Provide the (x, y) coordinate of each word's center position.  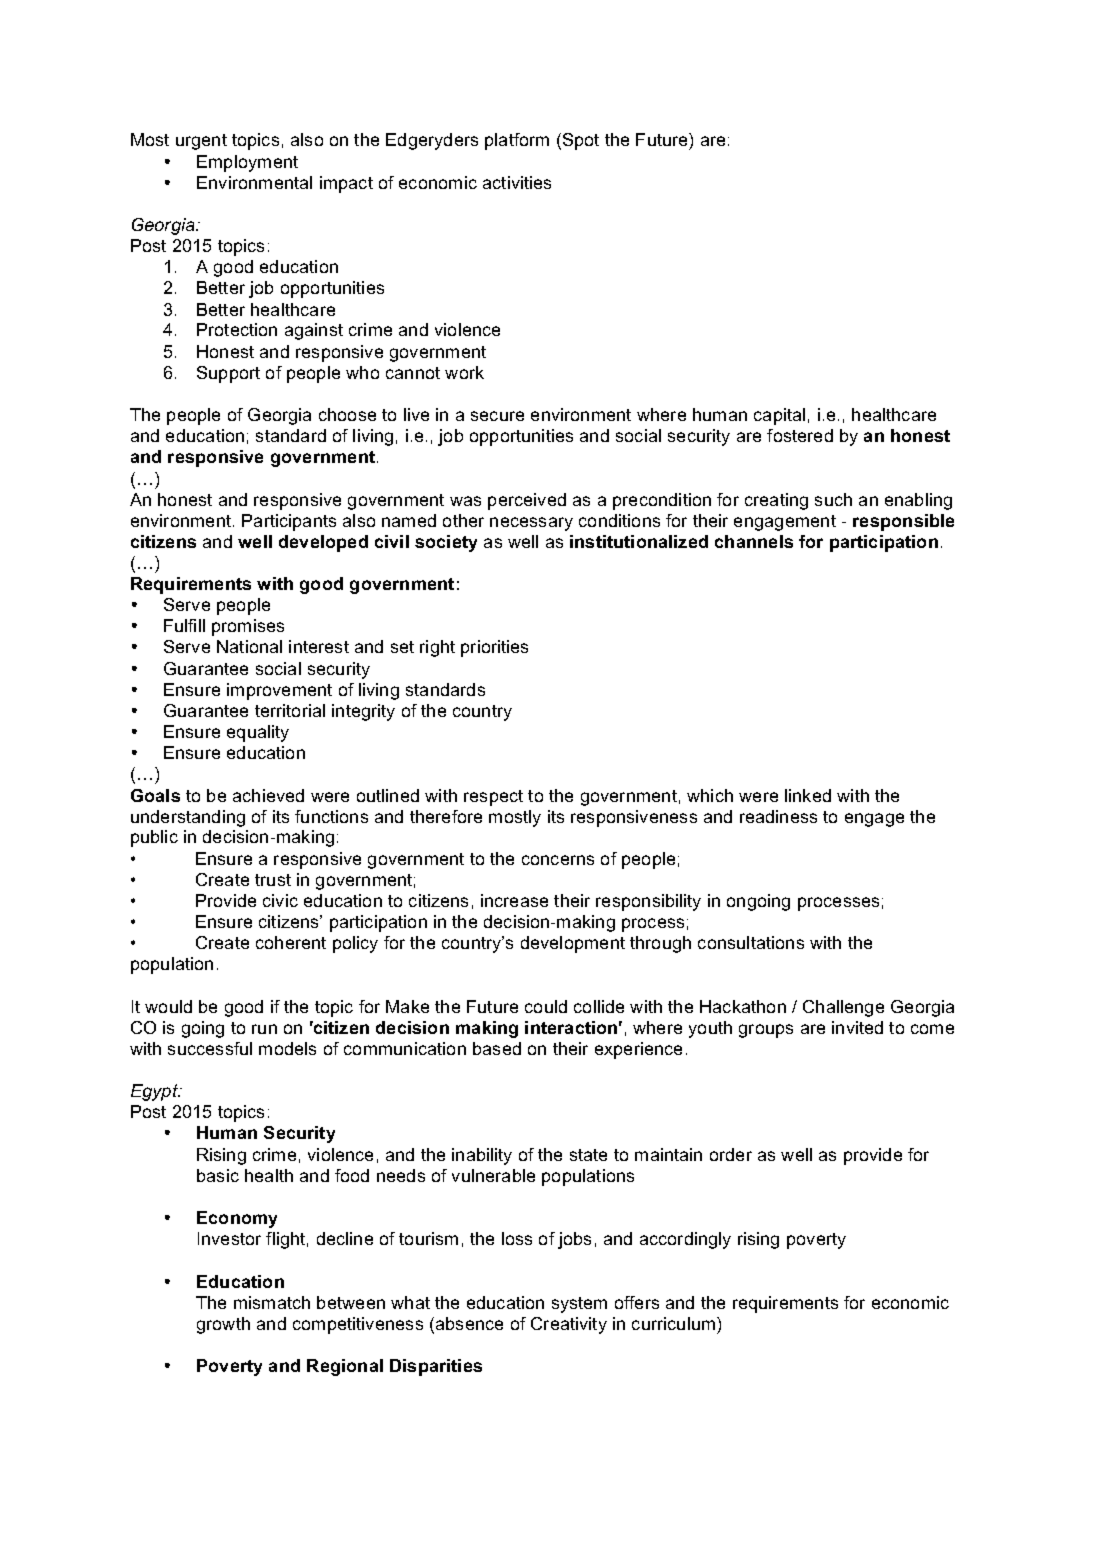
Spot (581, 141)
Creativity (569, 1325)
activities (517, 182)
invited (857, 1027)
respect (493, 798)
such (833, 499)
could (546, 1006)
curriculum (675, 1323)
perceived (527, 501)
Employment (247, 163)
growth (223, 1325)
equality (258, 733)
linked (808, 795)
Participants (289, 522)
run (264, 1029)
